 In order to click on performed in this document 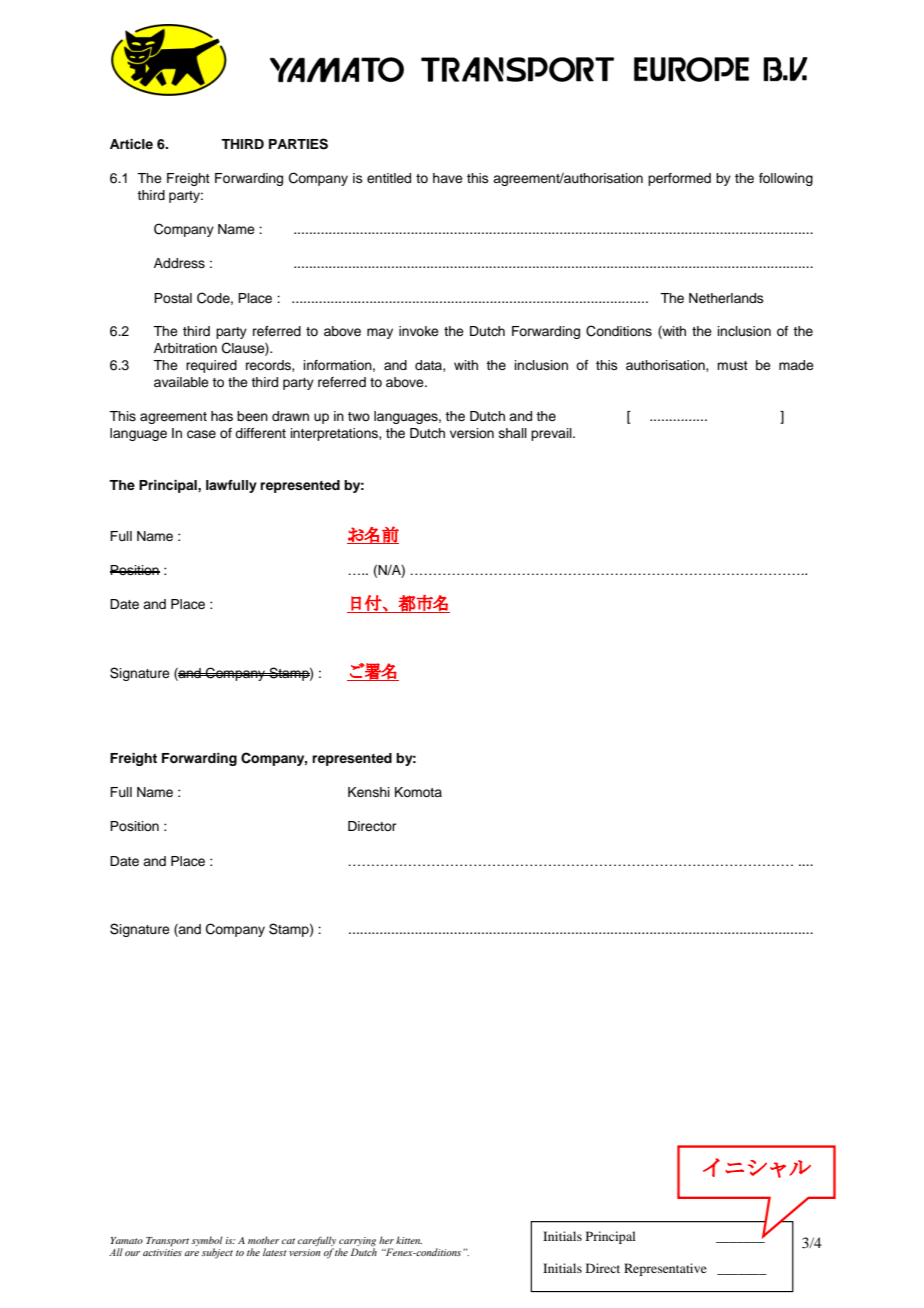, I will do `click(679, 179)`.
